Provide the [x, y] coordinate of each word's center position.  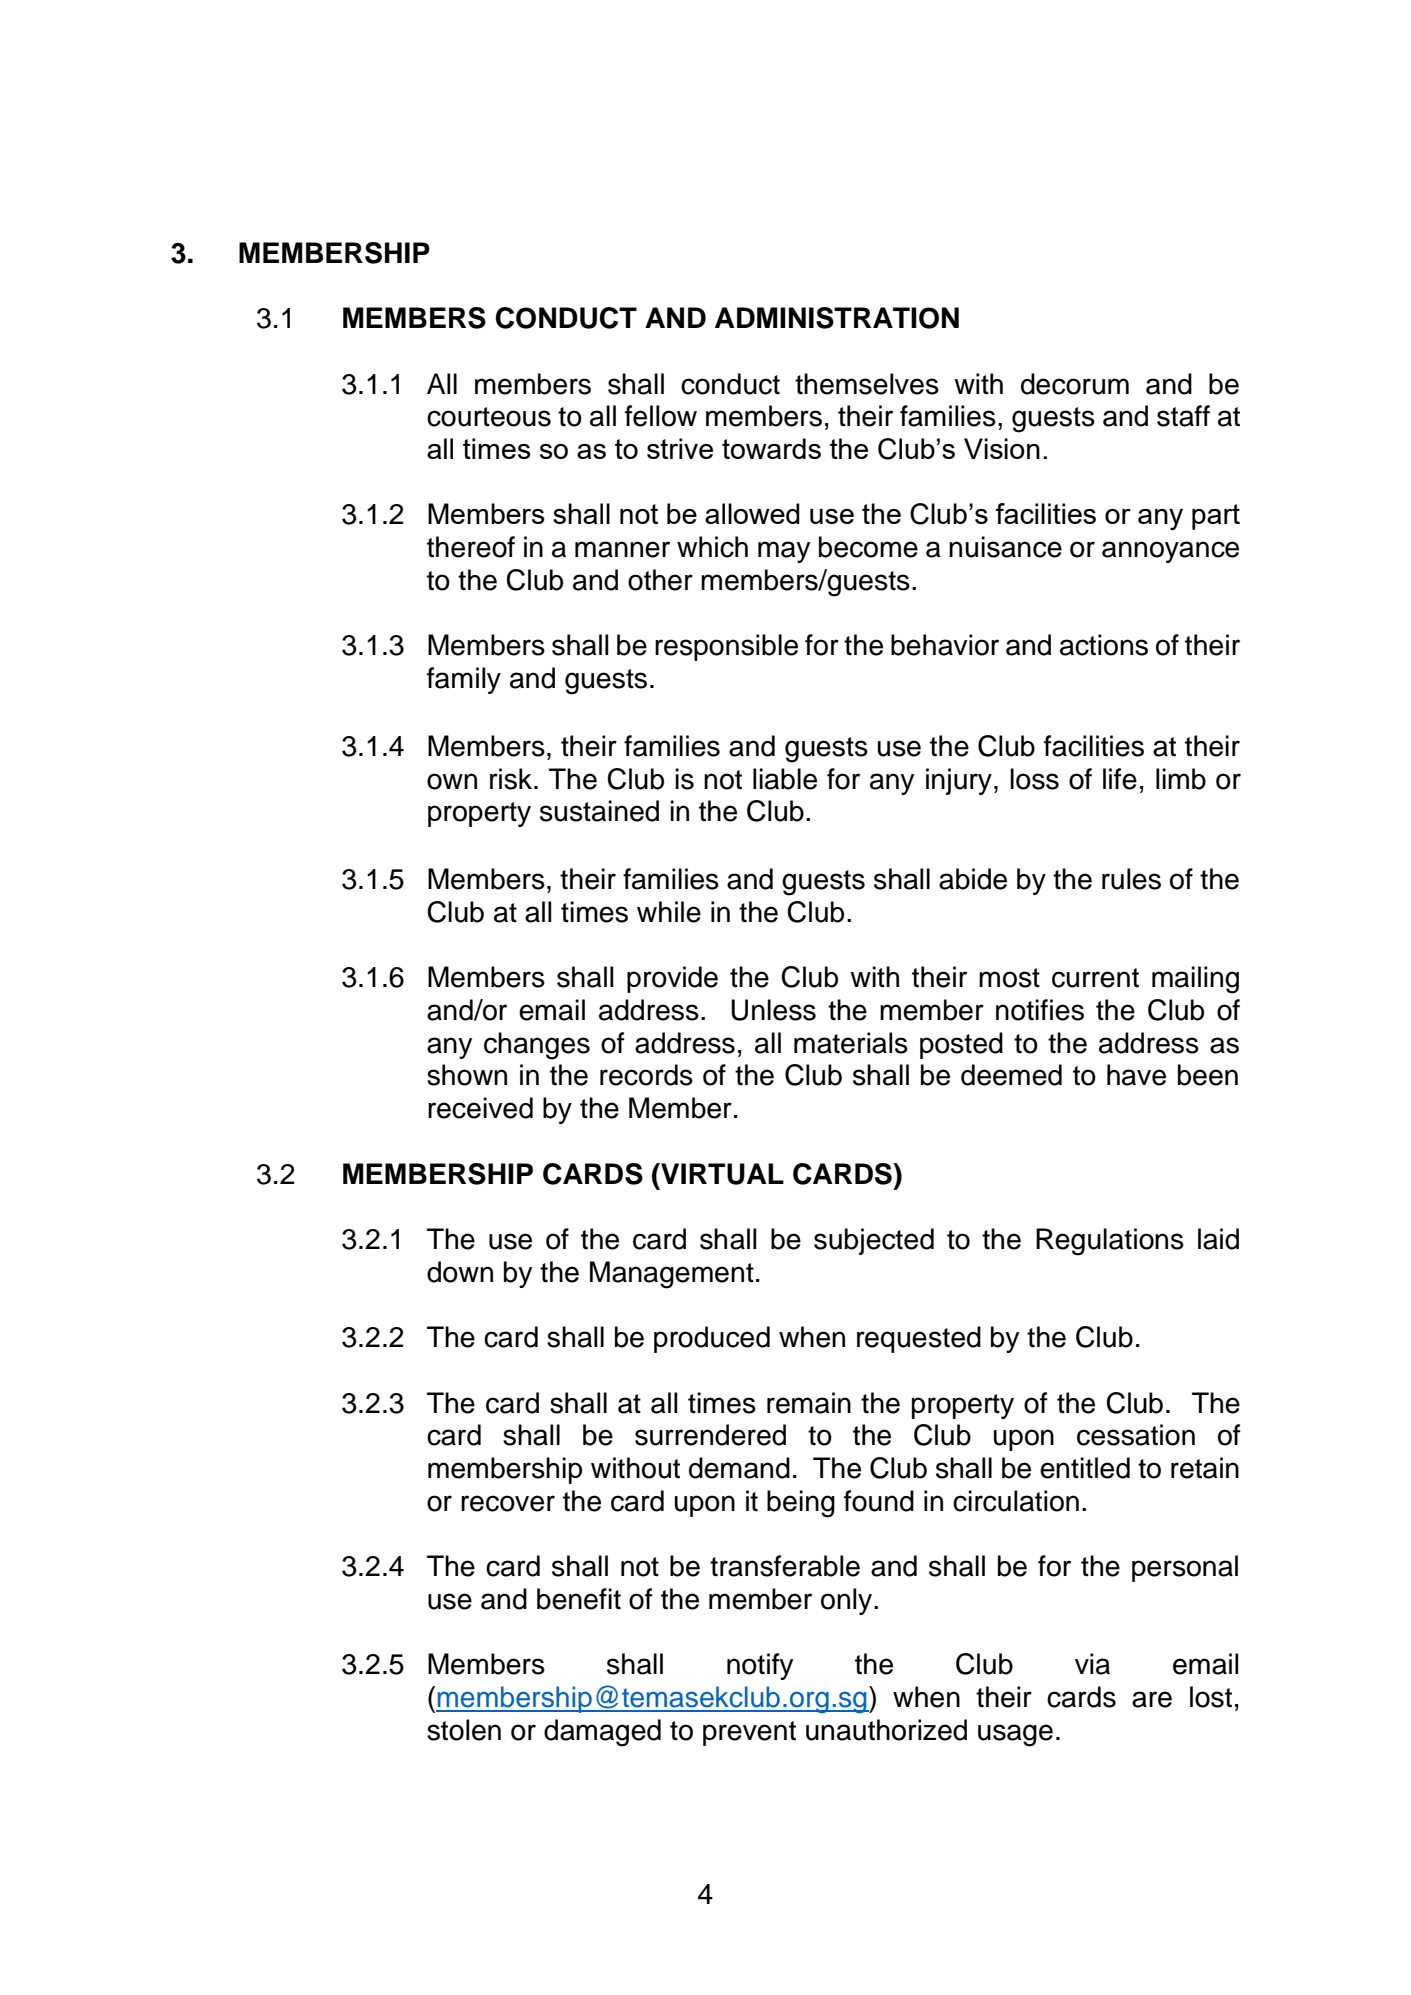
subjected [874, 1241]
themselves [867, 384]
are [1152, 1699]
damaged [602, 1733]
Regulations [1110, 1242]
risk [512, 779]
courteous [489, 417]
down [460, 1272]
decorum [1075, 384]
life [1120, 779]
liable [785, 779]
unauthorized [886, 1730]
